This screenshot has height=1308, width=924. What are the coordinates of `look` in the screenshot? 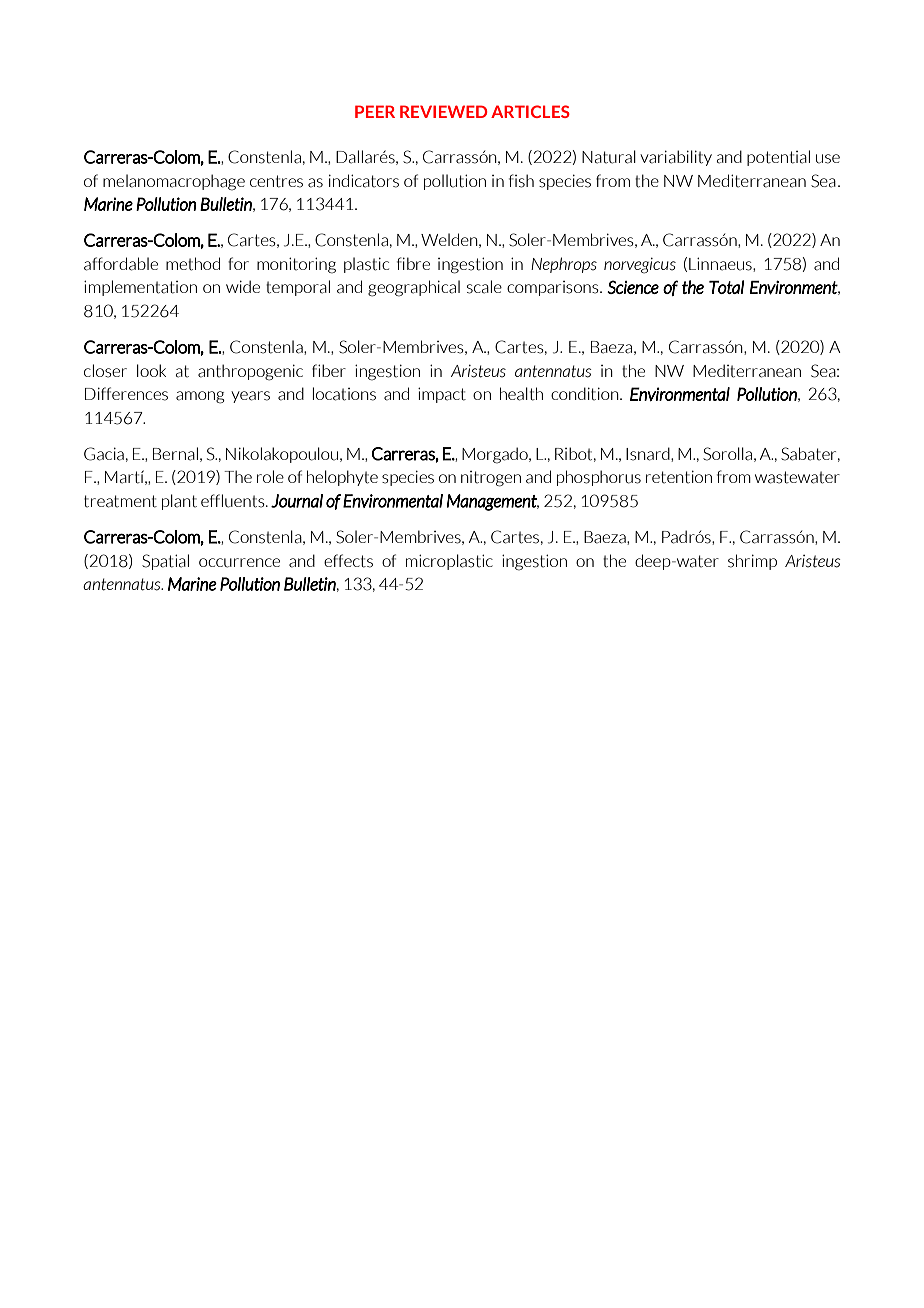 It's located at (151, 370).
